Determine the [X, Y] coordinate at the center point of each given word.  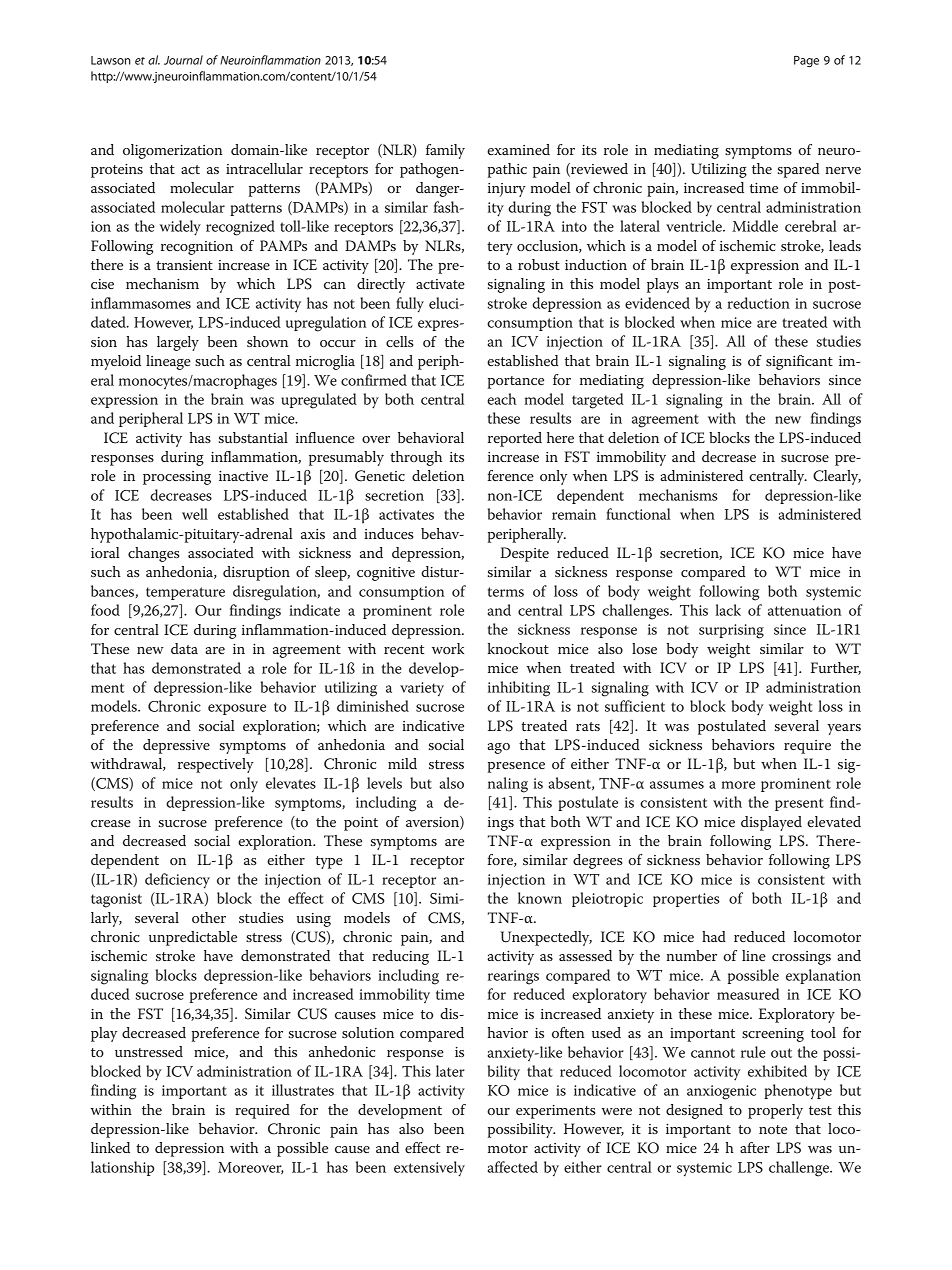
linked [110, 1147]
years [844, 729]
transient [184, 265]
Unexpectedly [546, 938]
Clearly [837, 477]
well [195, 514]
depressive [176, 746]
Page [806, 61]
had [714, 936]
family [445, 151]
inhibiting [519, 689]
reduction [758, 303]
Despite [524, 554]
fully [410, 305]
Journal [183, 60]
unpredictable [193, 938]
